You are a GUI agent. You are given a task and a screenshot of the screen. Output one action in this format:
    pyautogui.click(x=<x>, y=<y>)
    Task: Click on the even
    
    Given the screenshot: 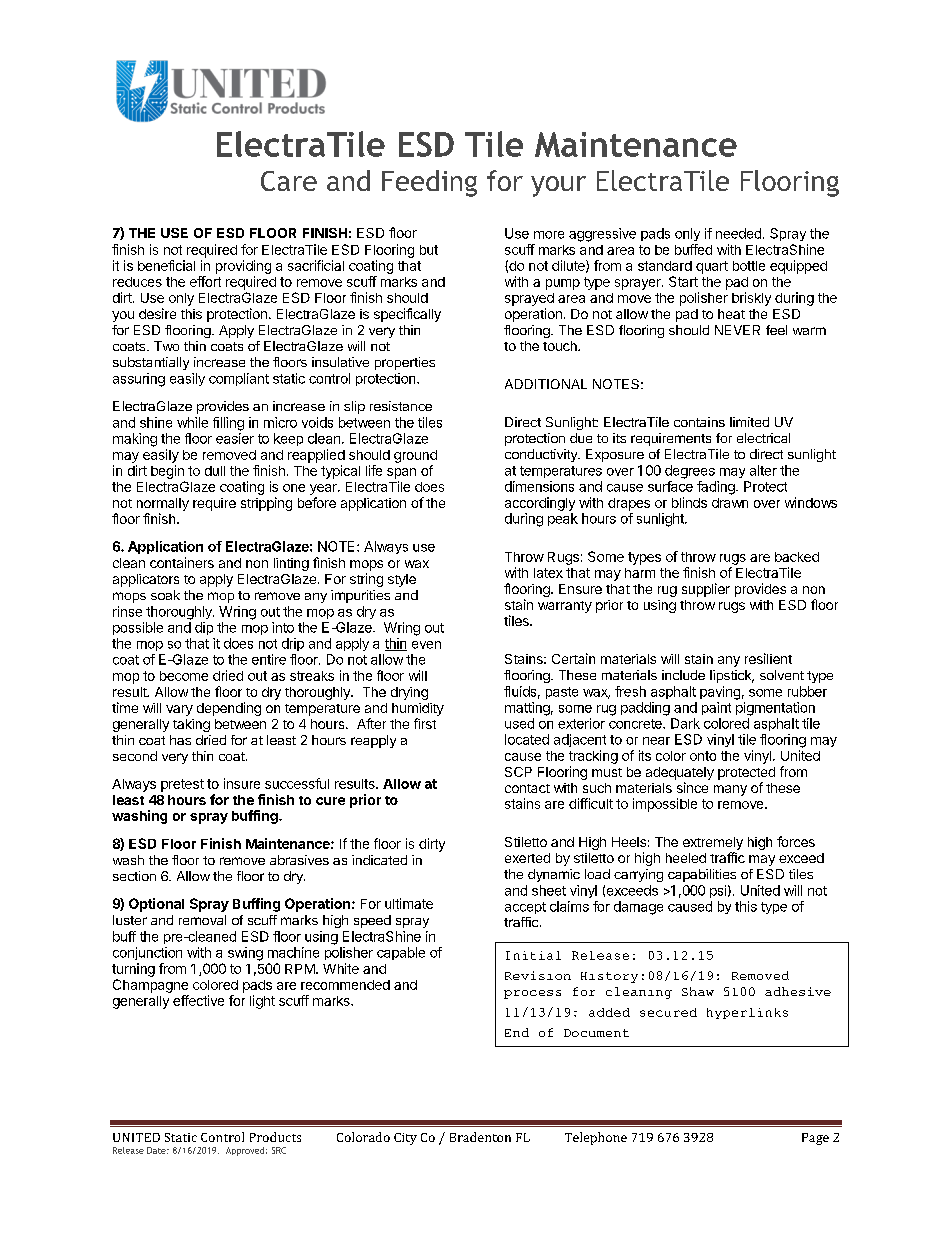 What is the action you would take?
    pyautogui.click(x=426, y=645)
